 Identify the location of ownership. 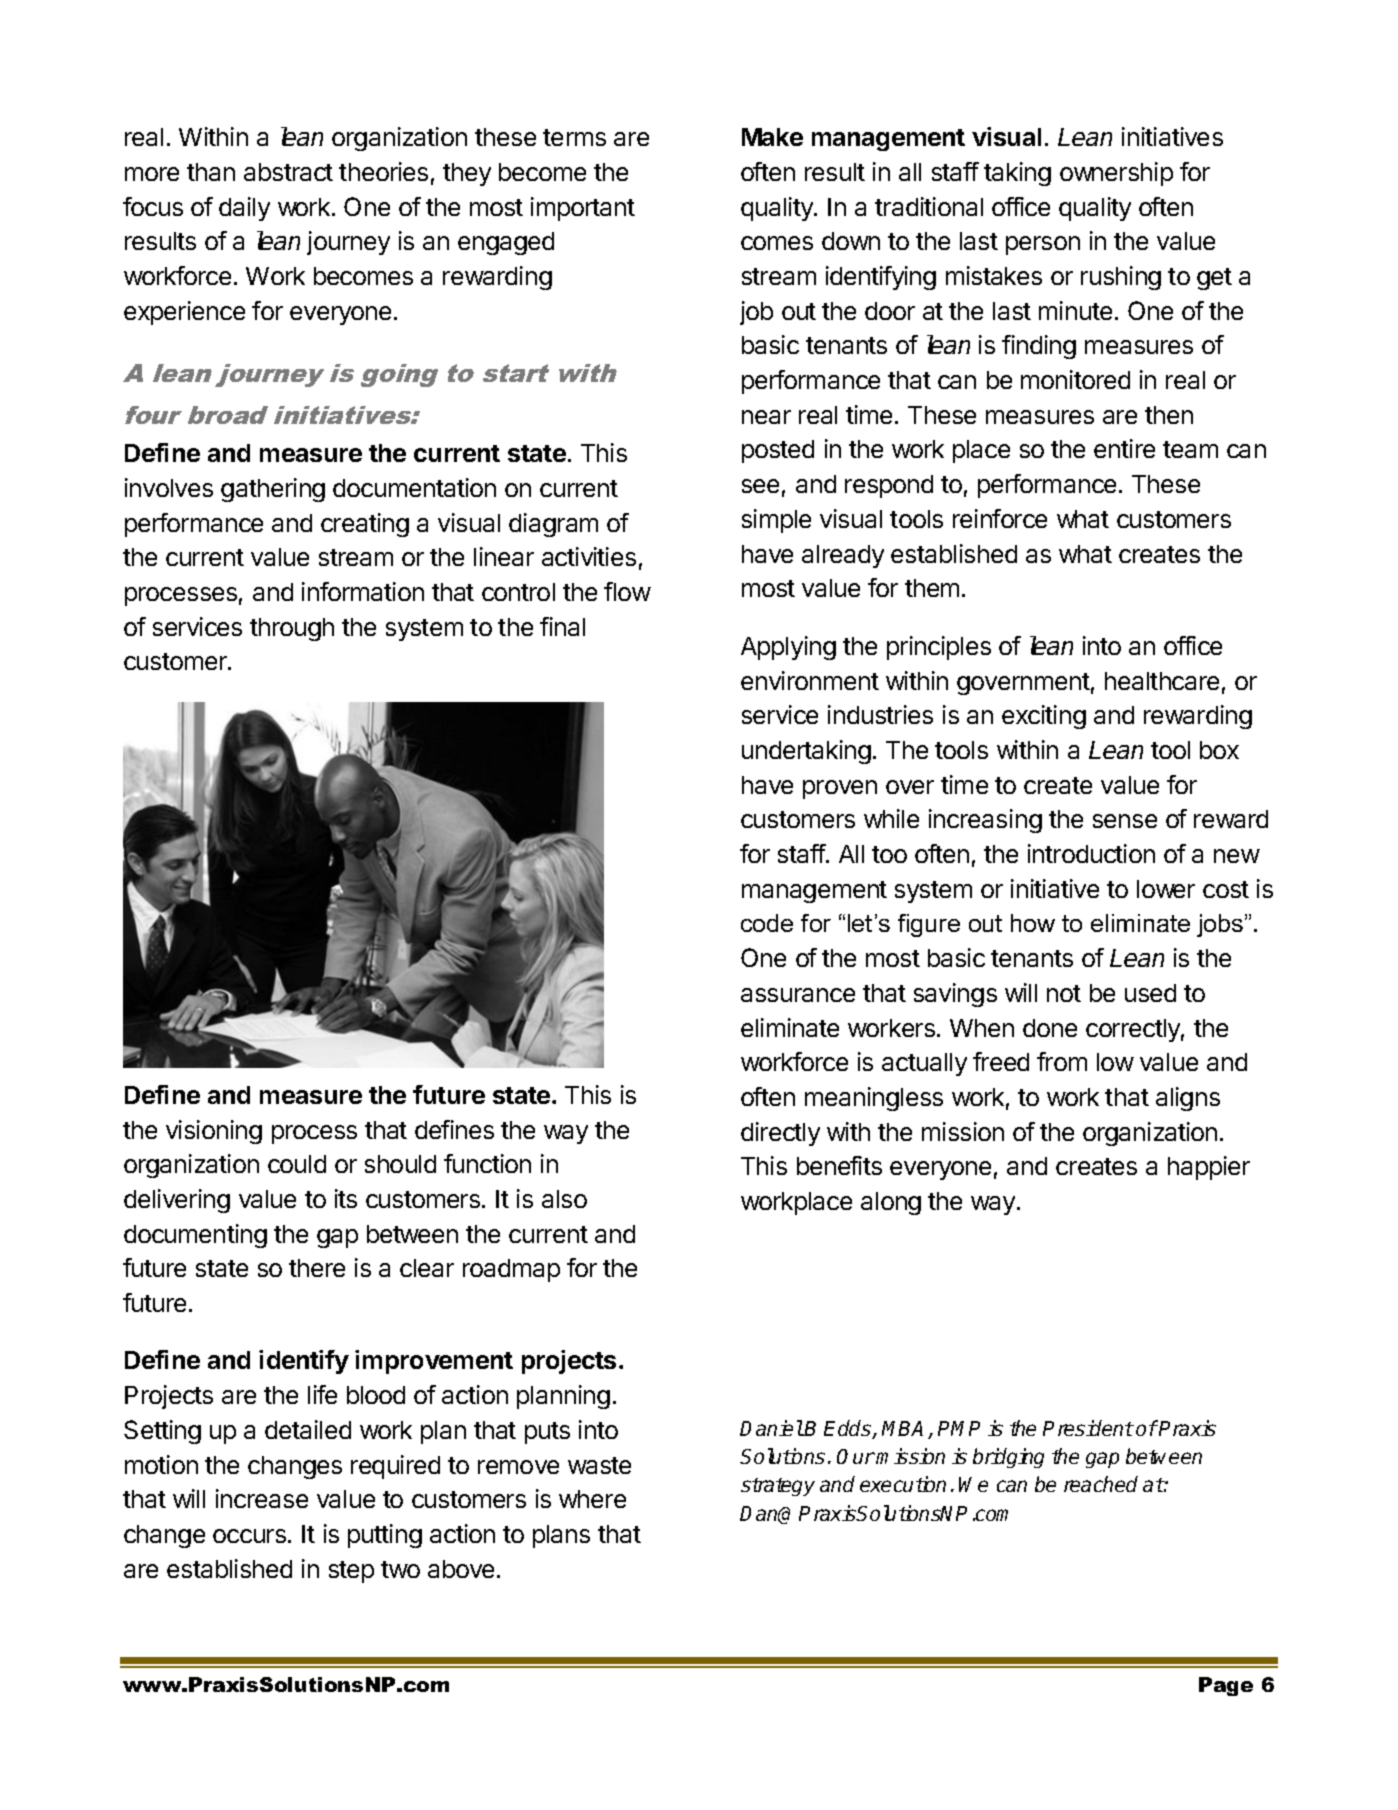
(1116, 174).
